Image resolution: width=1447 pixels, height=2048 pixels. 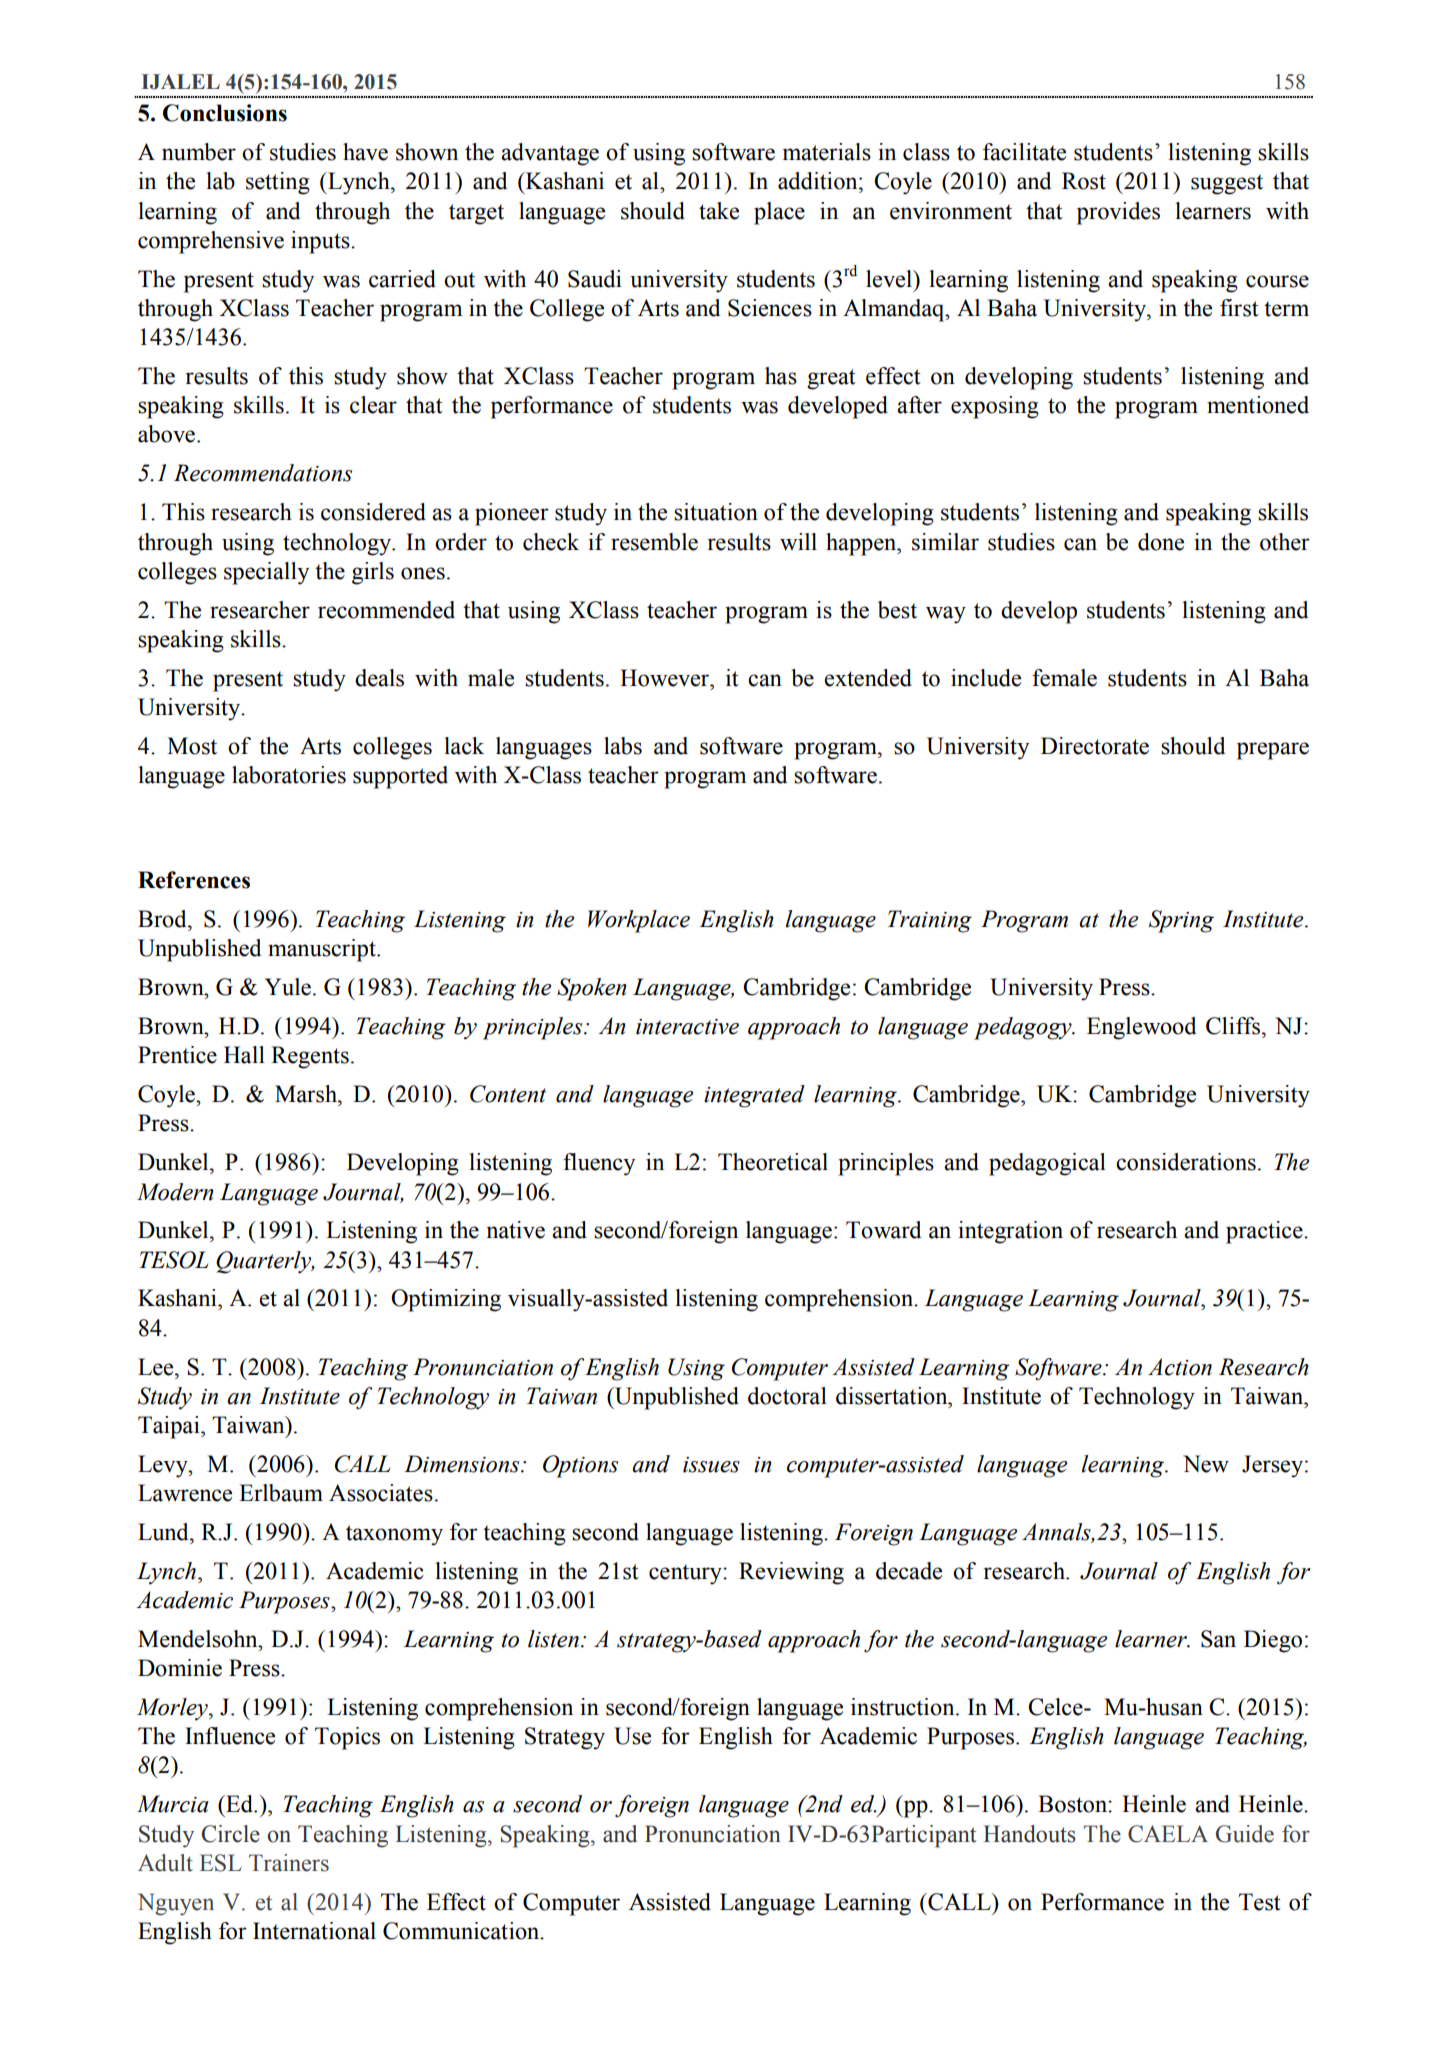 What do you see at coordinates (1118, 213) in the page?
I see `provides` at bounding box center [1118, 213].
